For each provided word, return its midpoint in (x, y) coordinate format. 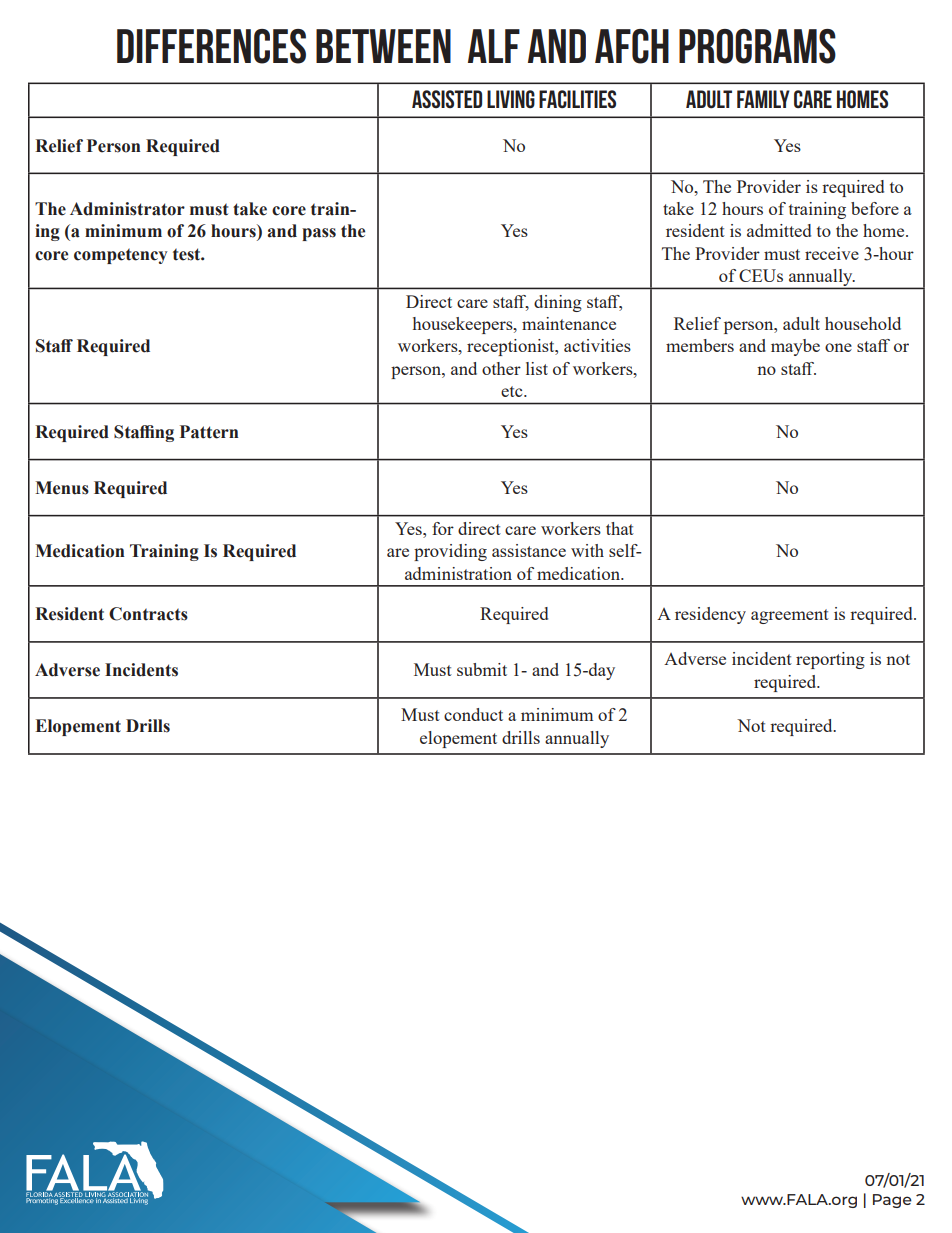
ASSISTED (447, 99)
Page (892, 1201)
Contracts (148, 614)
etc (513, 391)
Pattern (209, 432)
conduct (473, 714)
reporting (830, 660)
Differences (211, 46)
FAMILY (763, 99)
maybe (795, 347)
